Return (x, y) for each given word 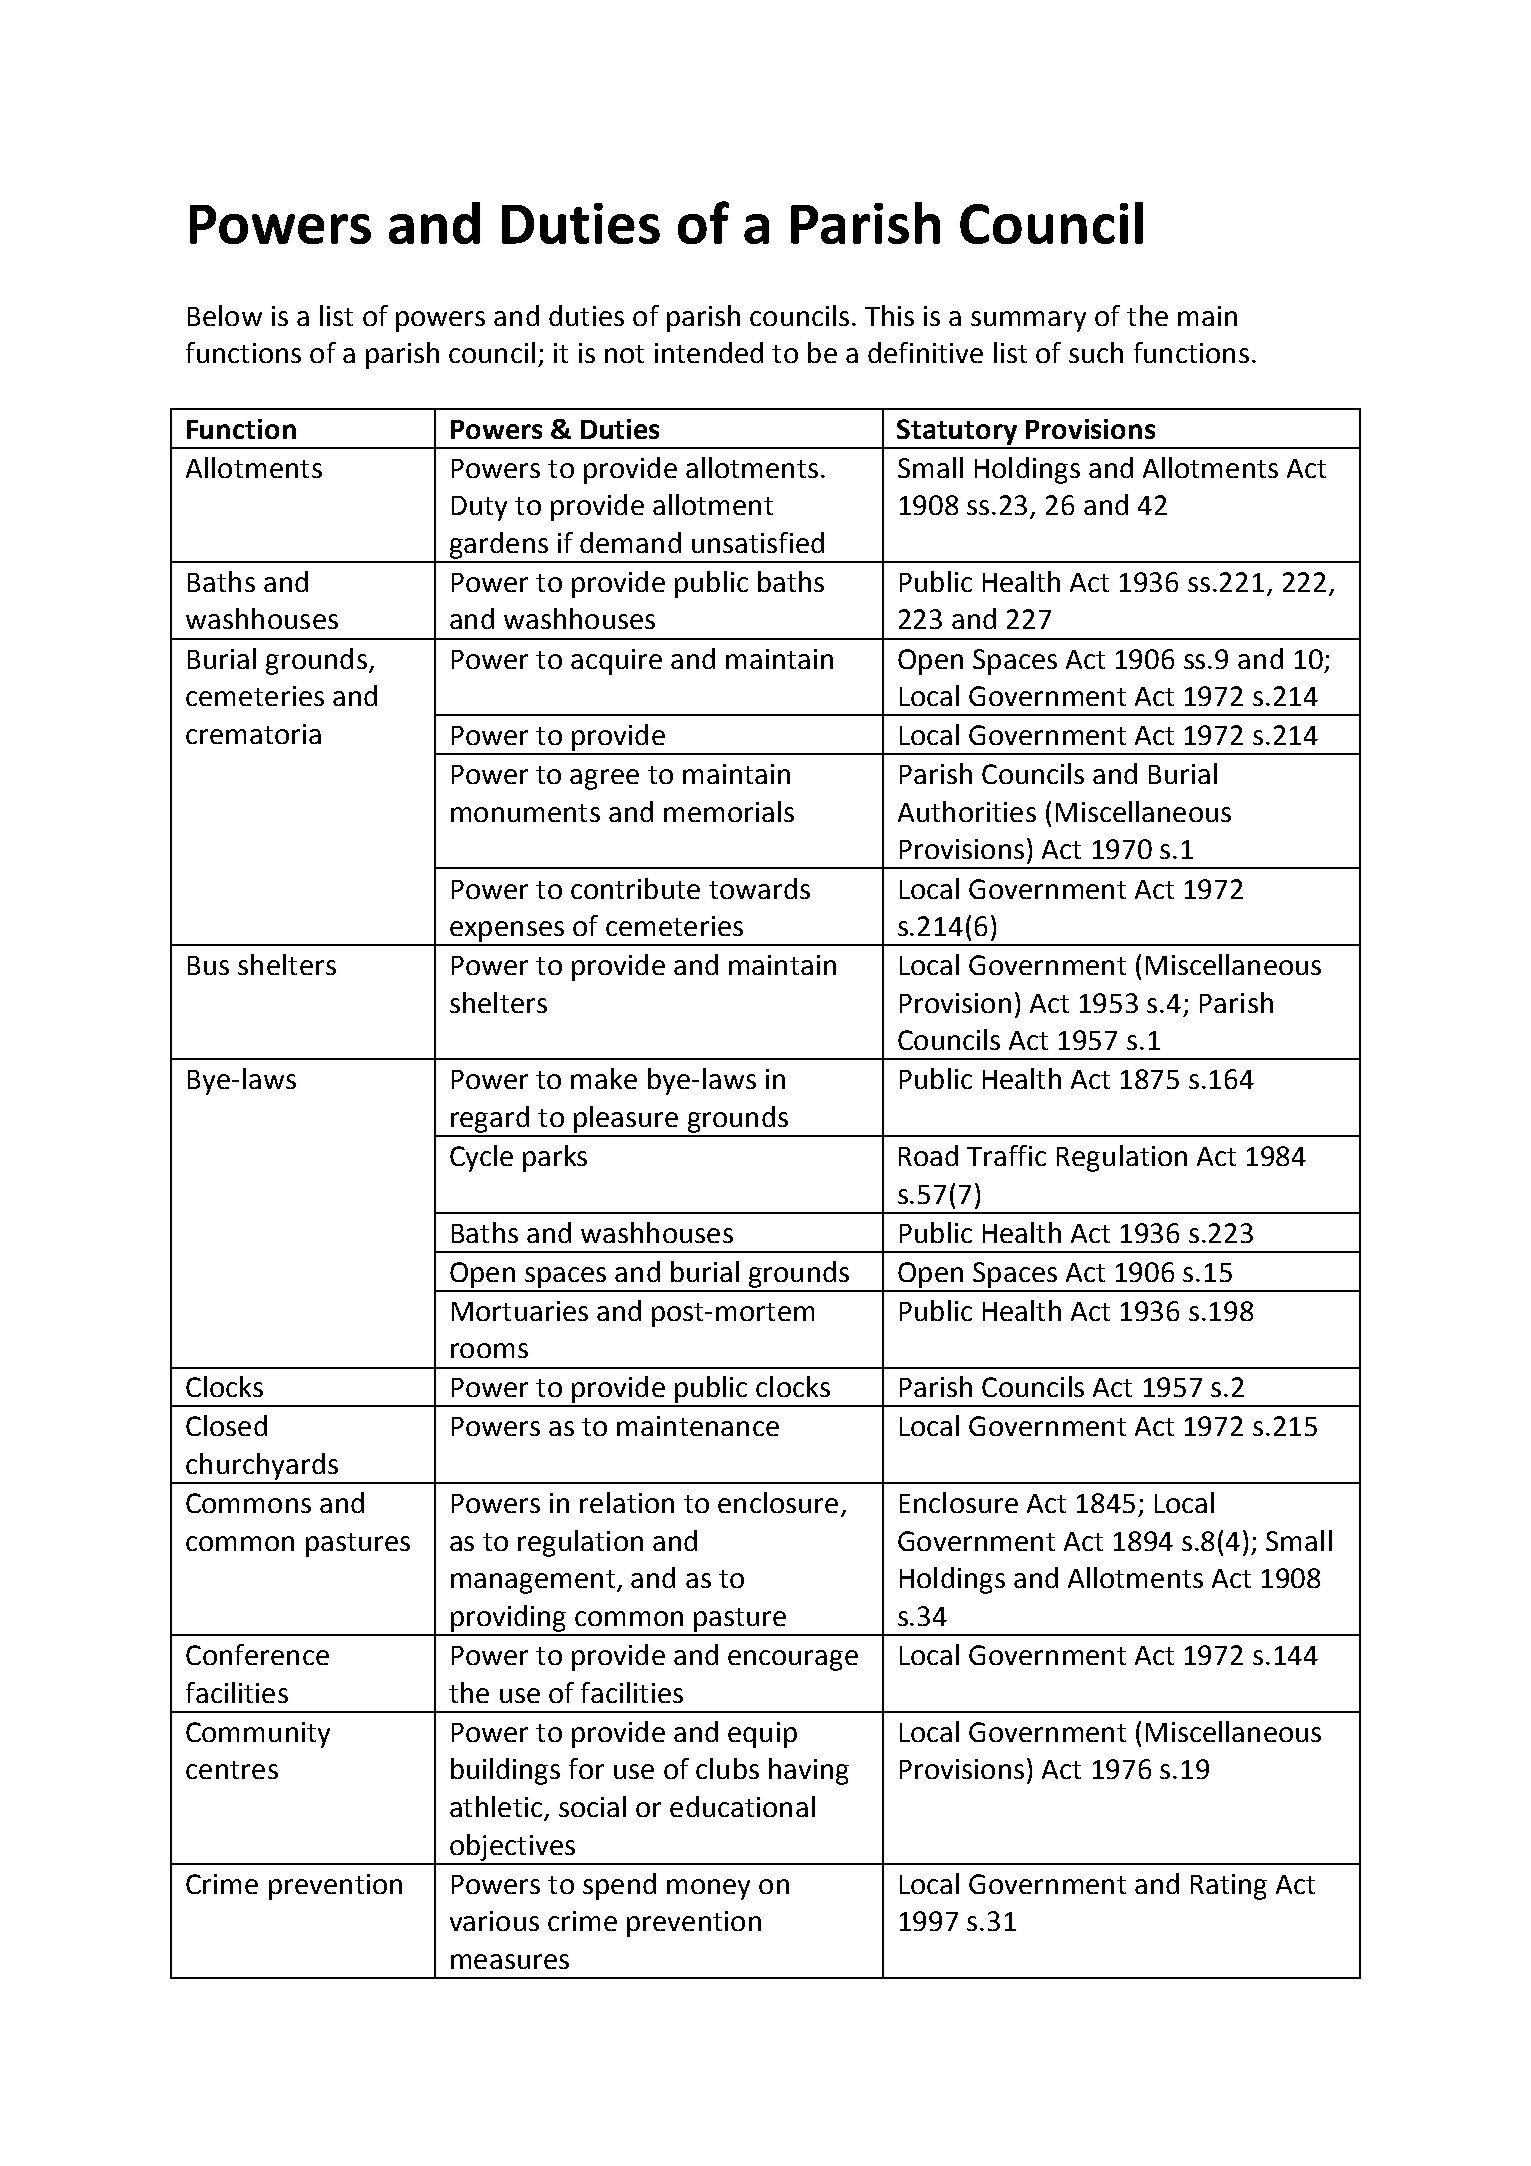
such (1096, 352)
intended (709, 352)
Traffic (1006, 1155)
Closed (226, 1425)
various (494, 1921)
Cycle (481, 1158)
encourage (793, 1660)
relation (627, 1502)
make (604, 1078)
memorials (729, 811)
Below (225, 315)
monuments (525, 813)
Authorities (967, 811)
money (708, 1889)
